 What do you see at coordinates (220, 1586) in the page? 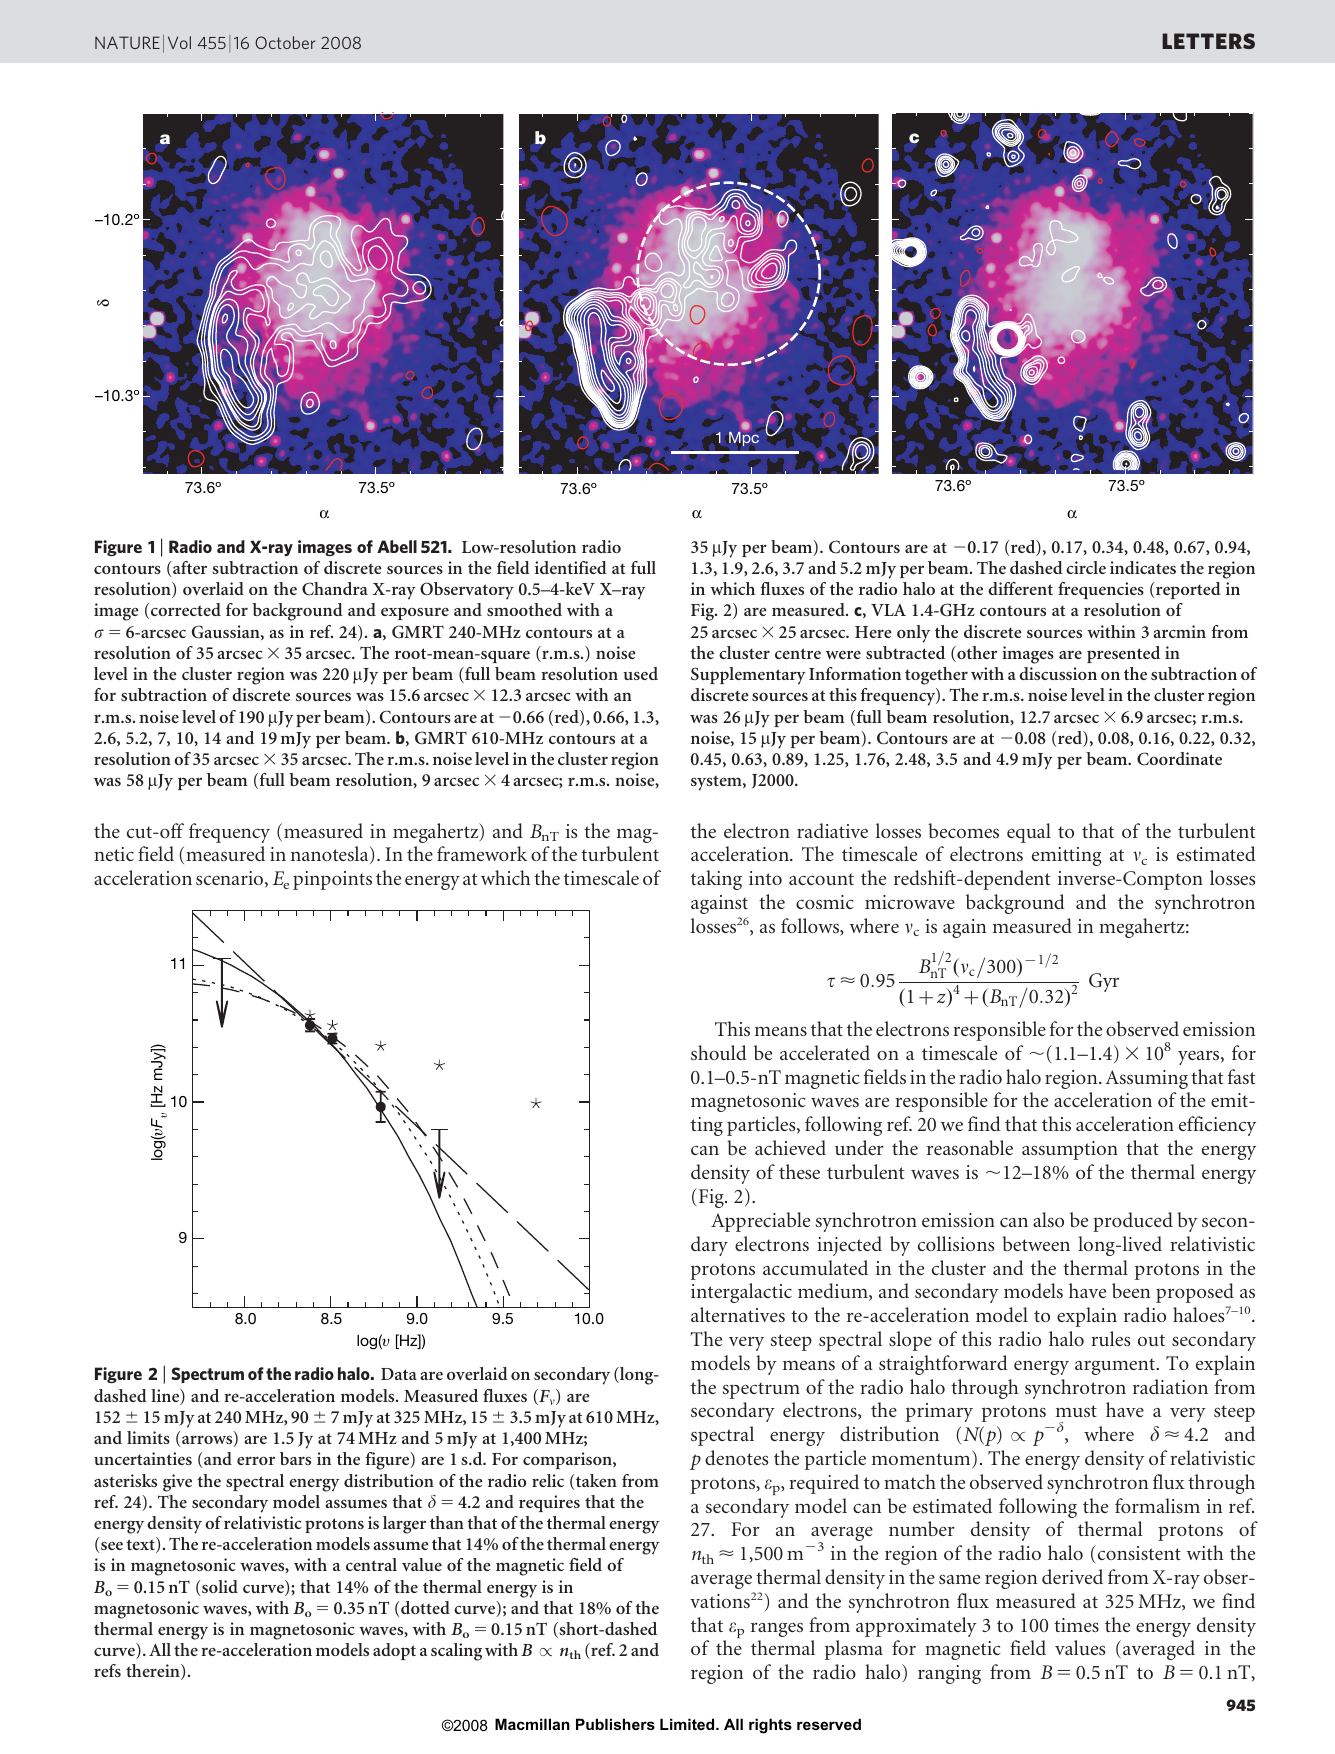
I see `solid` at bounding box center [220, 1586].
